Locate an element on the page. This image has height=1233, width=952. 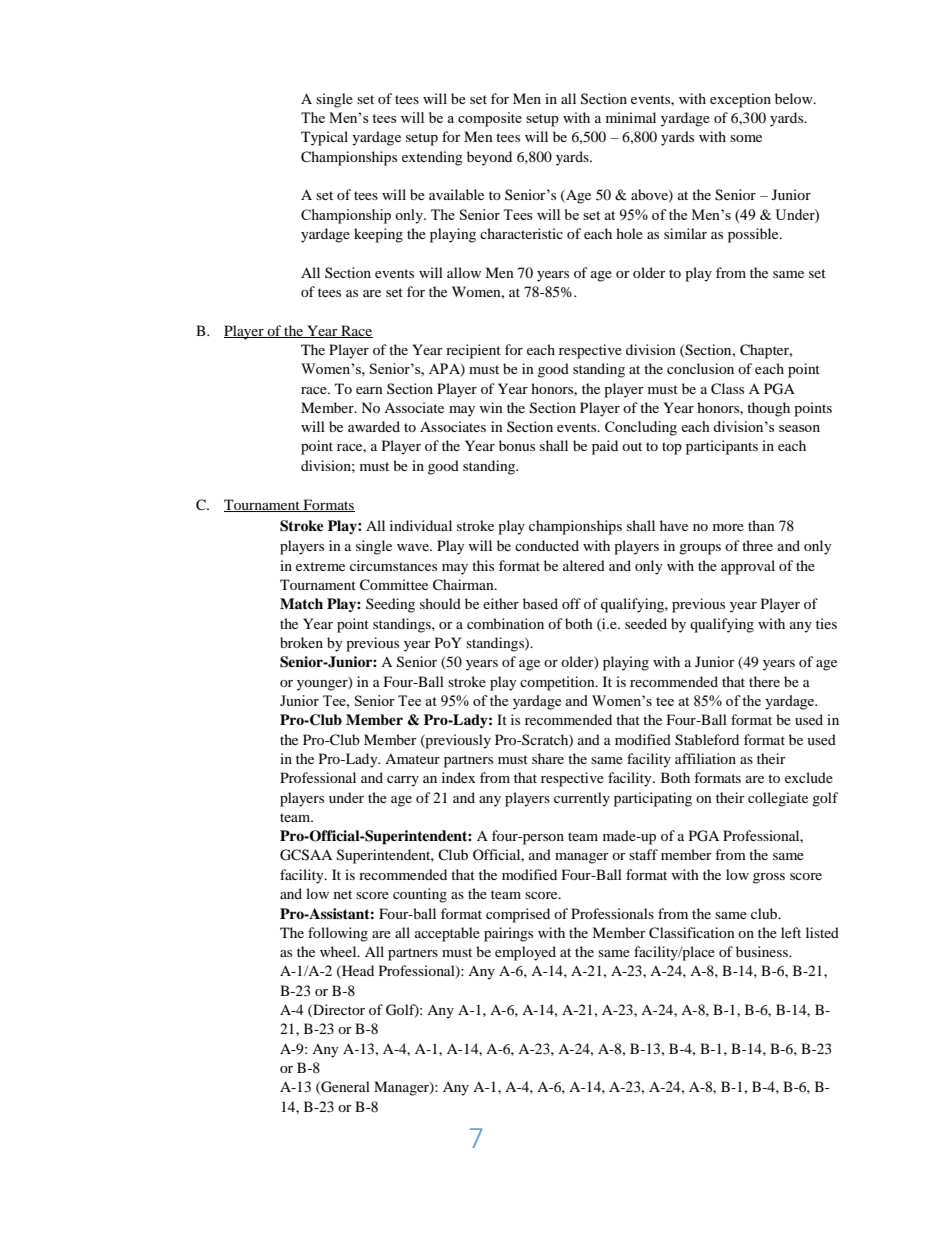
than is located at coordinates (761, 525).
